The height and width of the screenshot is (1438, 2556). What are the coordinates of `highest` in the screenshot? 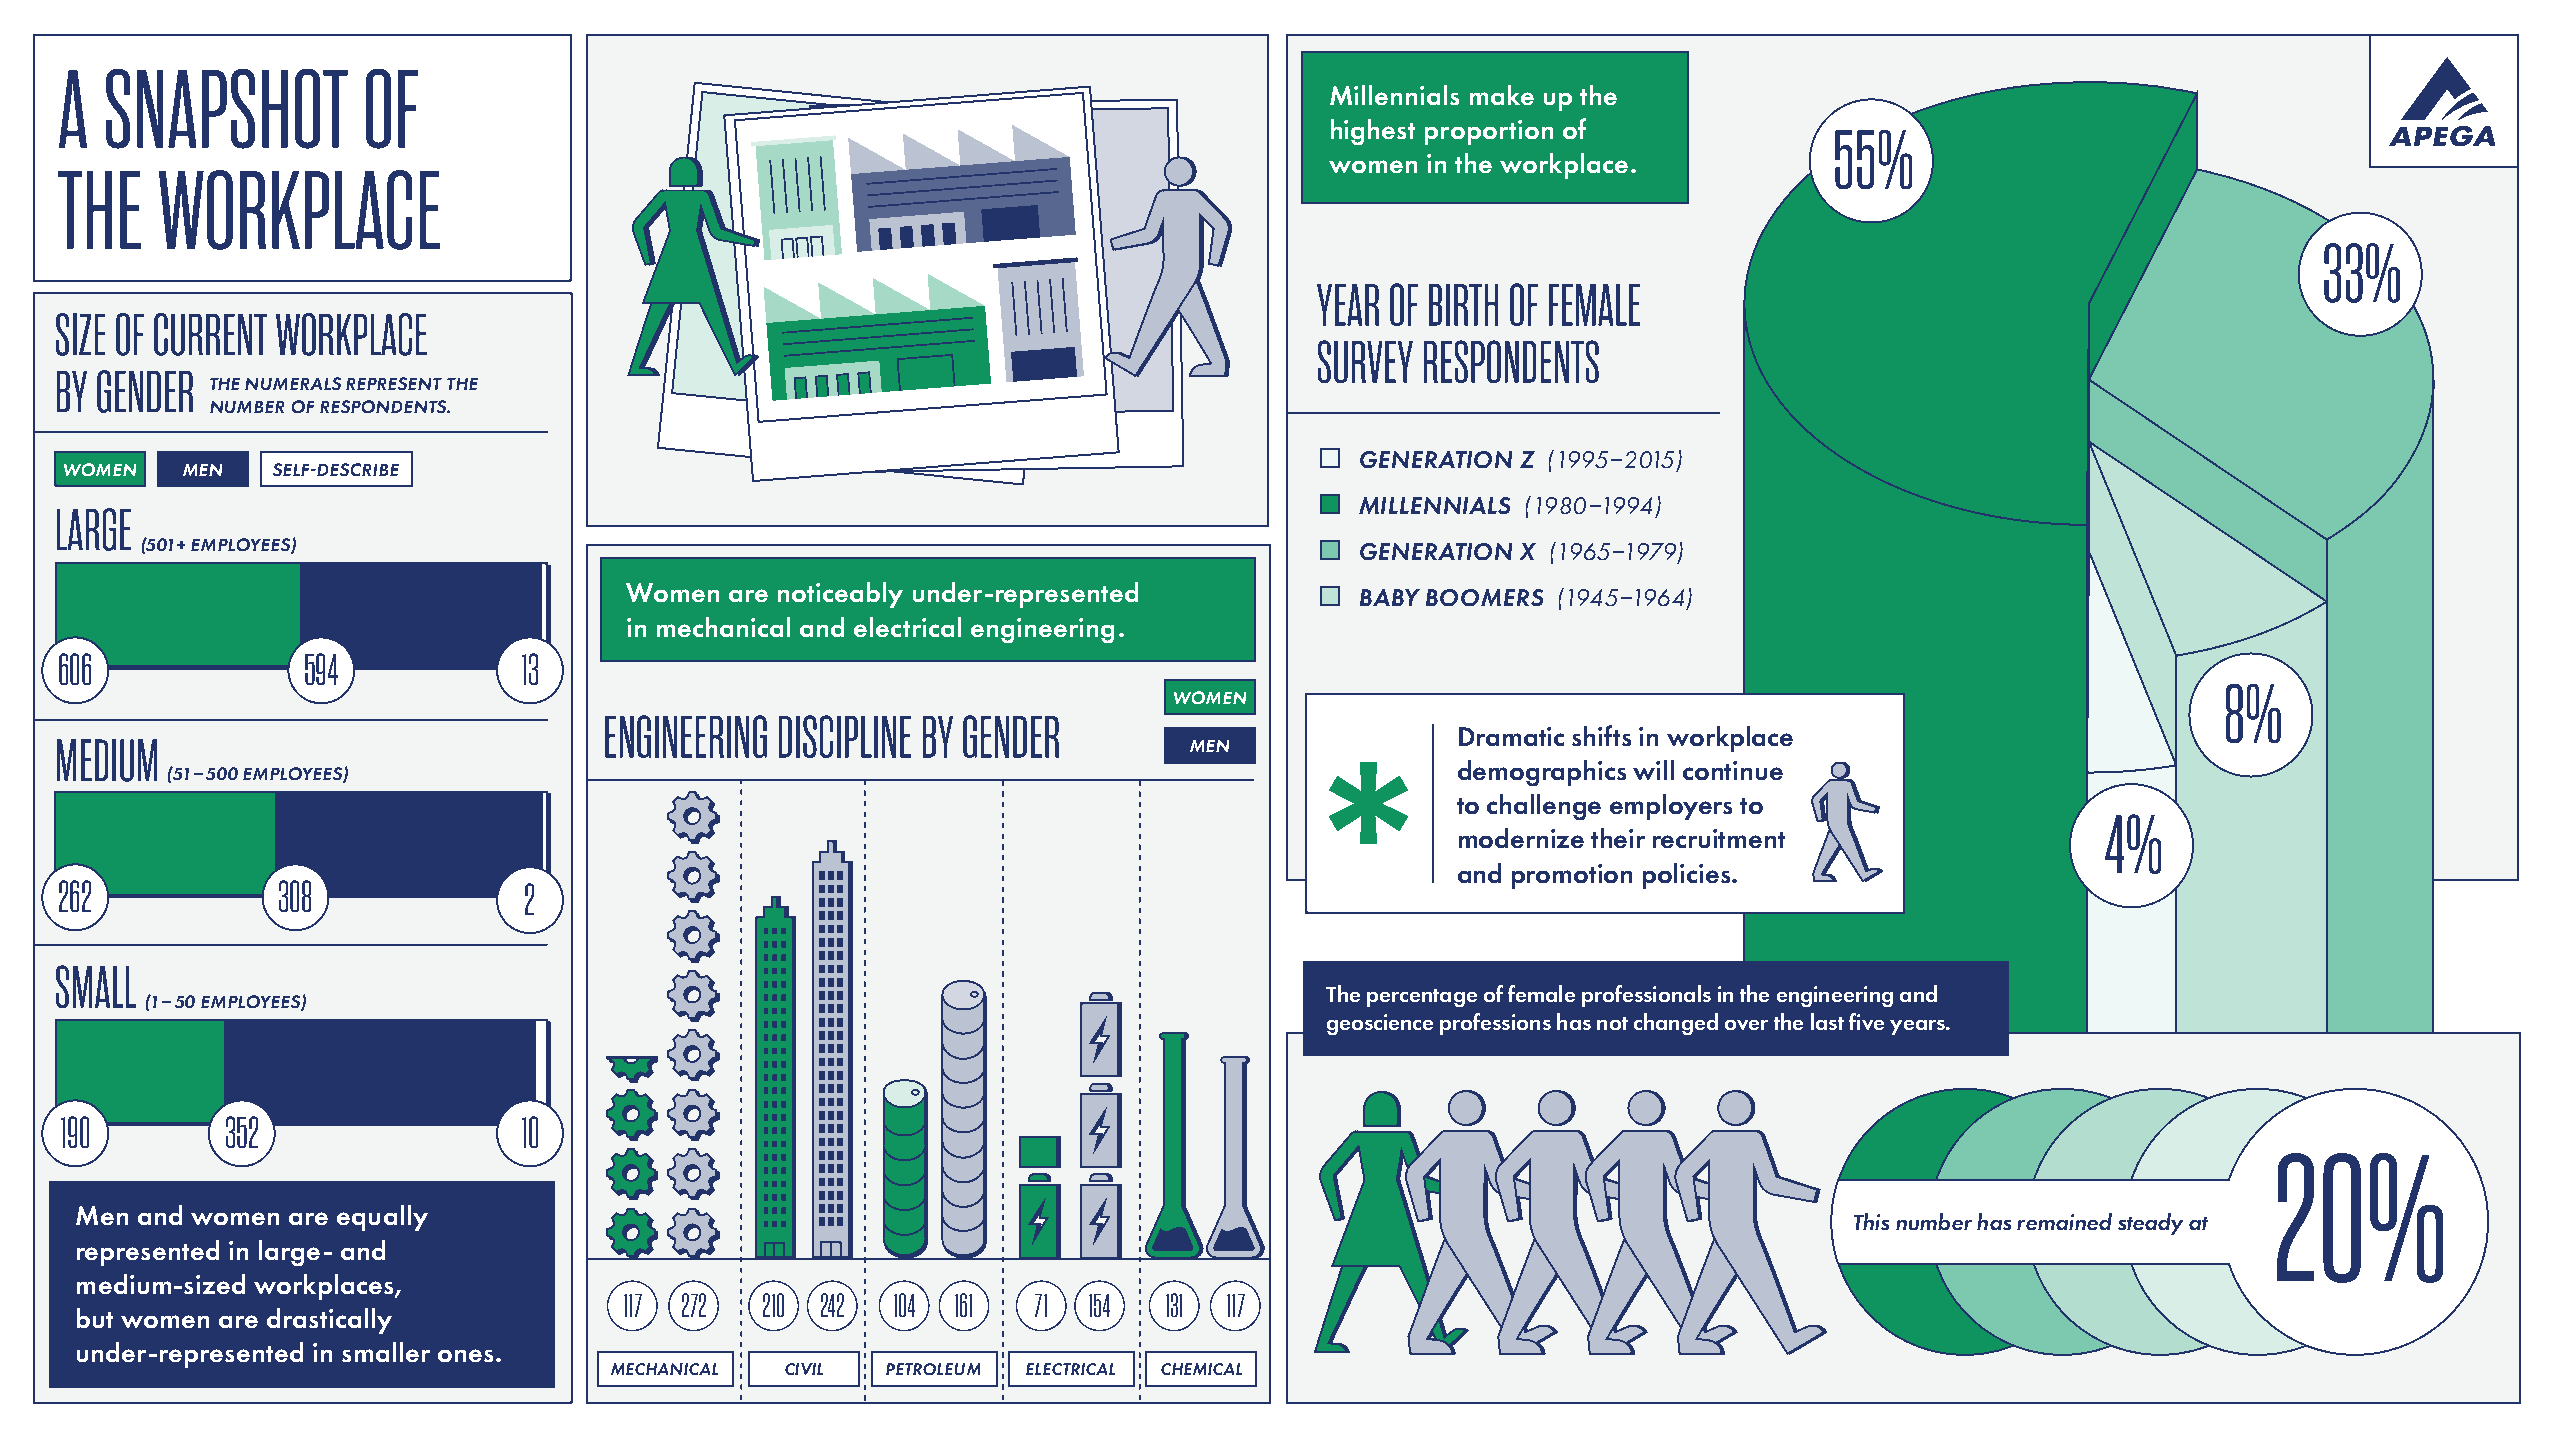 It's located at (1373, 132).
